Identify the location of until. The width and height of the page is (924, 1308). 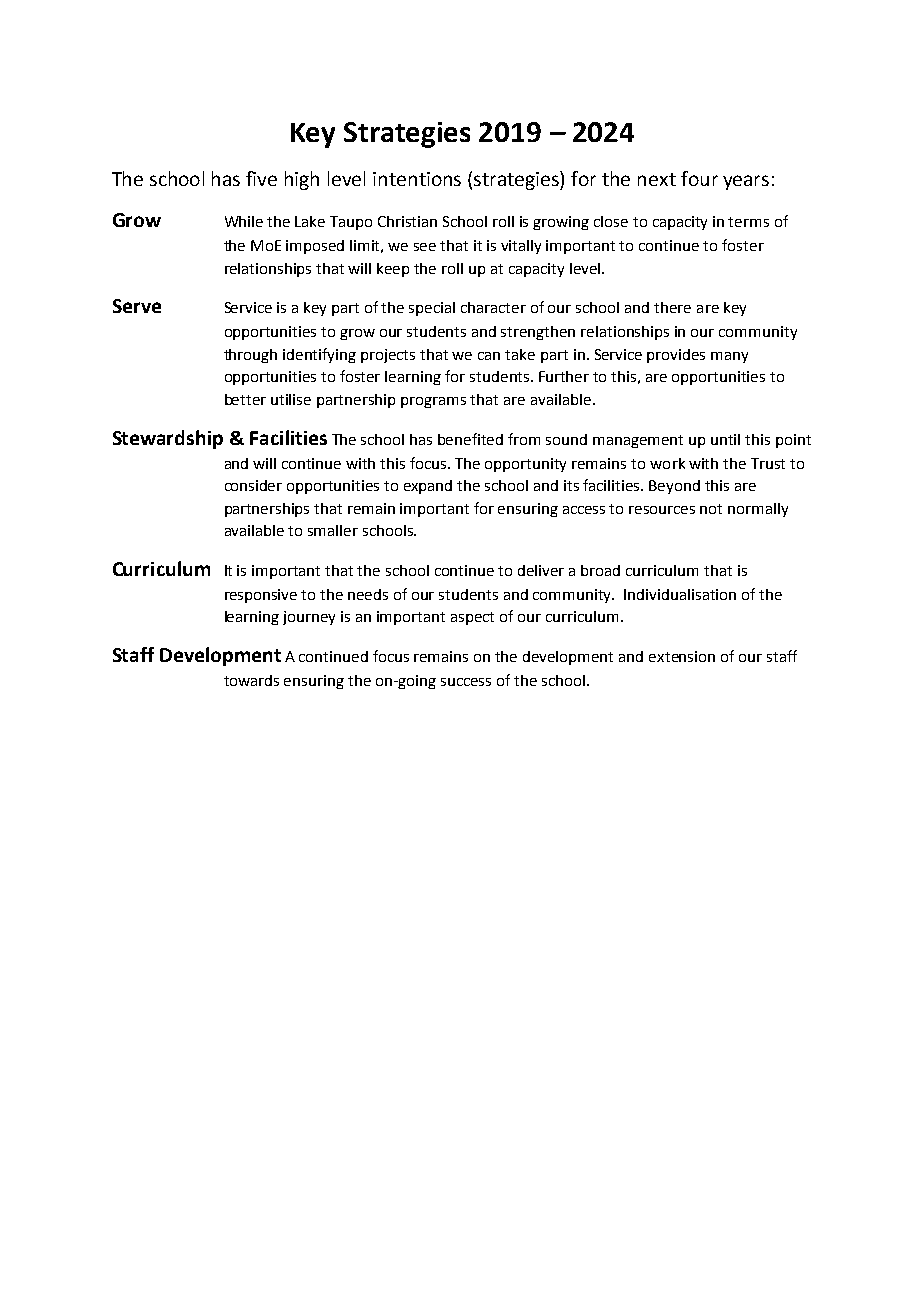
(725, 439).
